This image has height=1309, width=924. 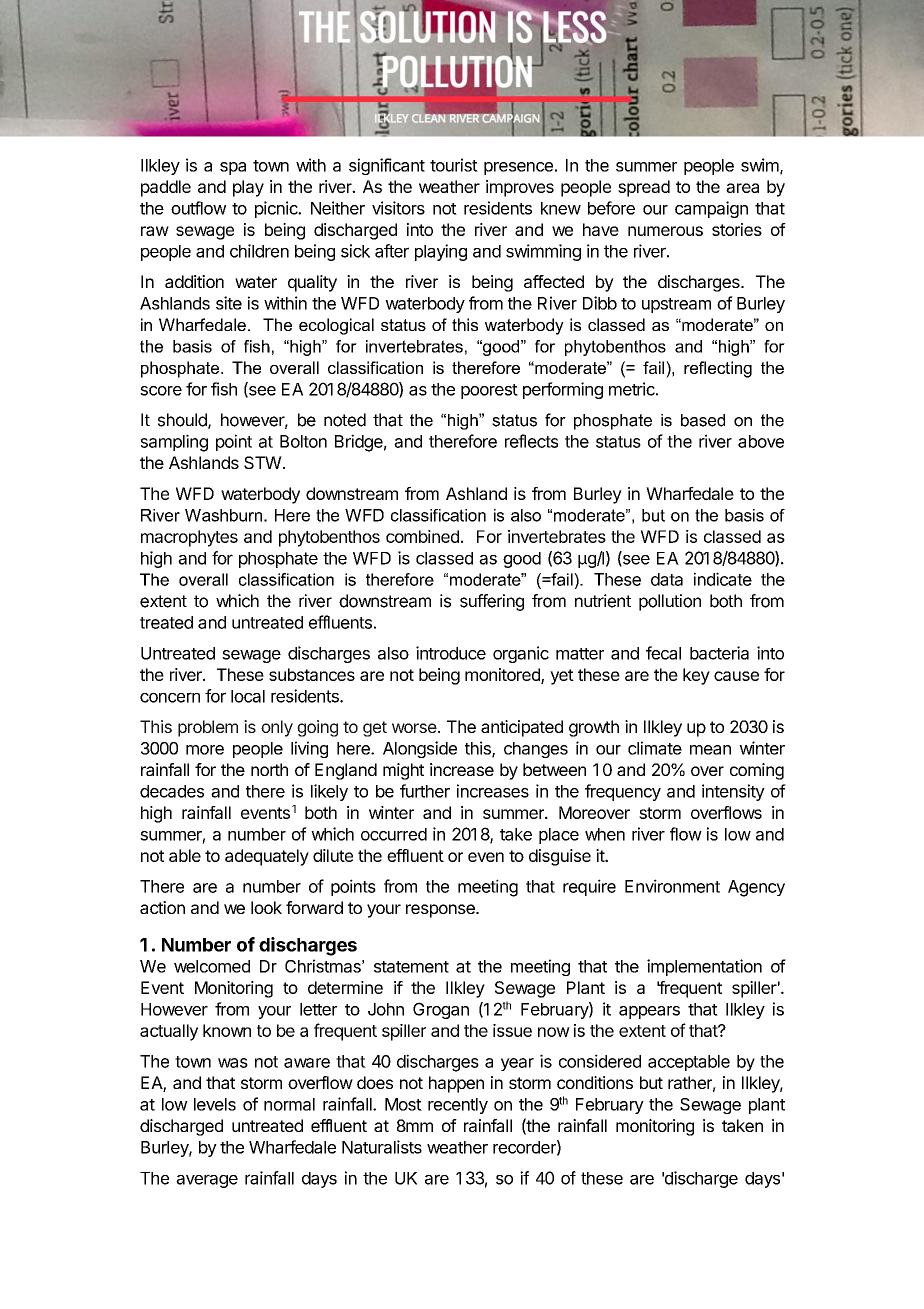 I want to click on introduce, so click(x=451, y=653).
